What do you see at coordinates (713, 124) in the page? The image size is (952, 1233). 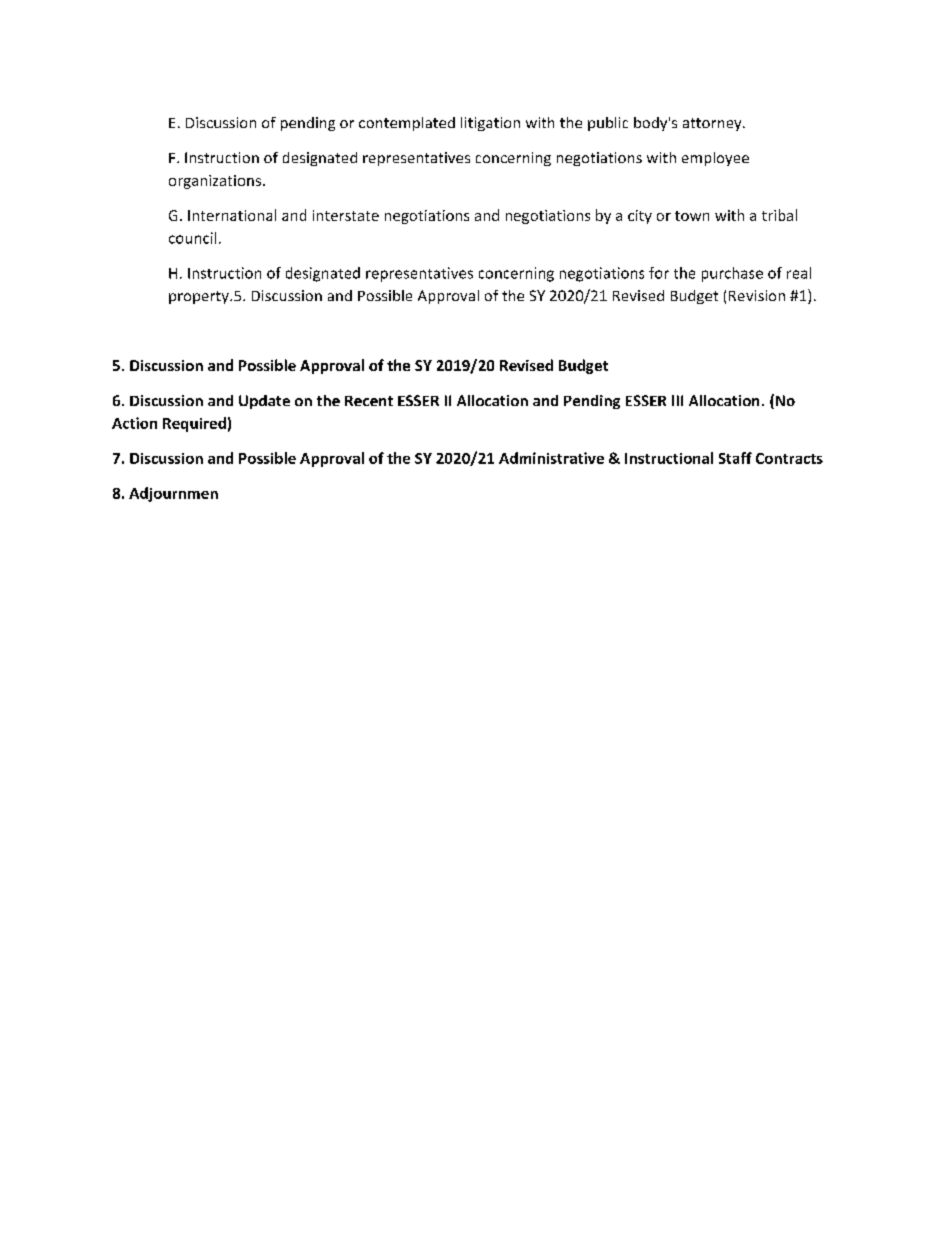 I see `attorney` at bounding box center [713, 124].
